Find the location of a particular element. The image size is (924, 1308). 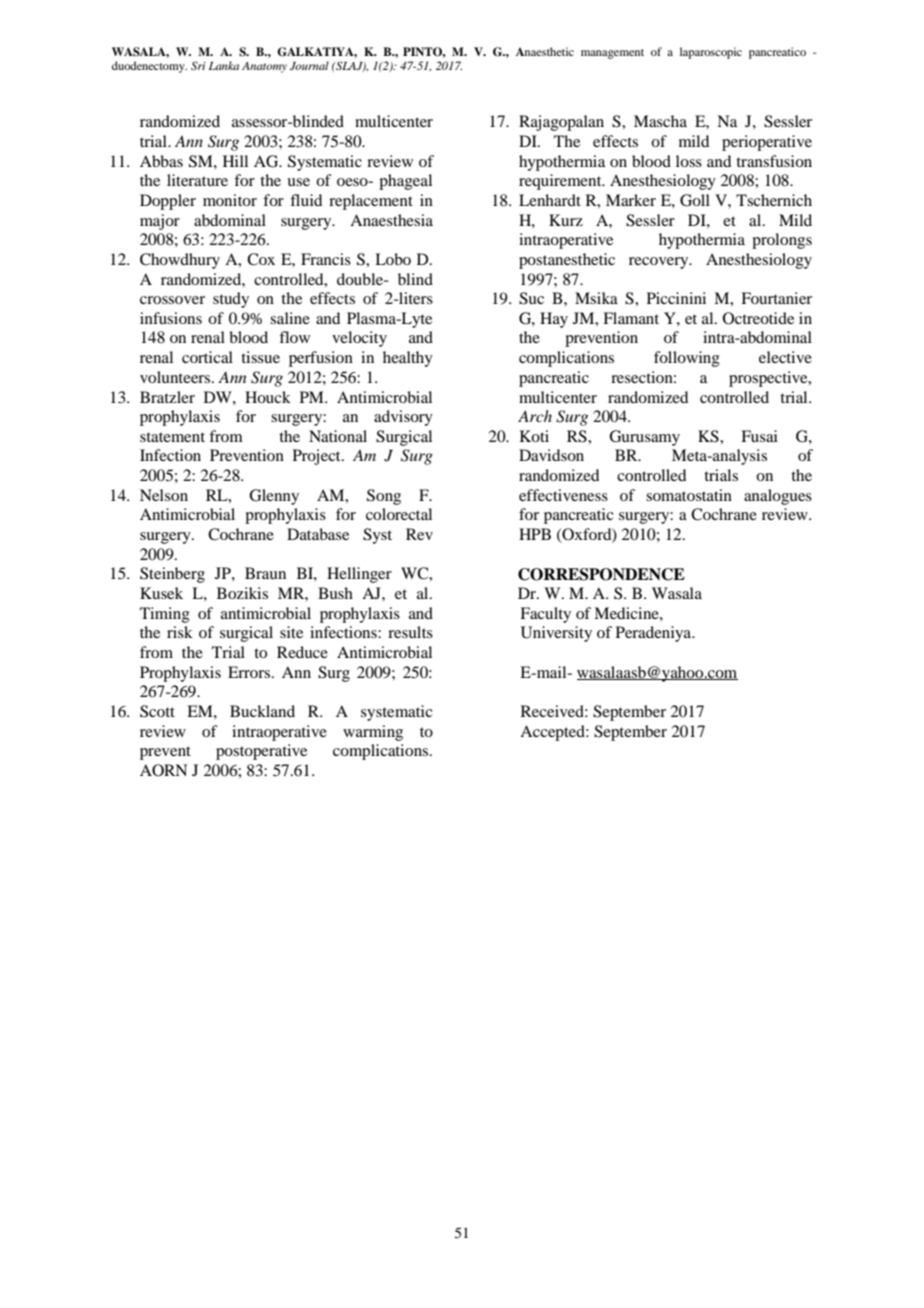

cortical is located at coordinates (207, 357).
